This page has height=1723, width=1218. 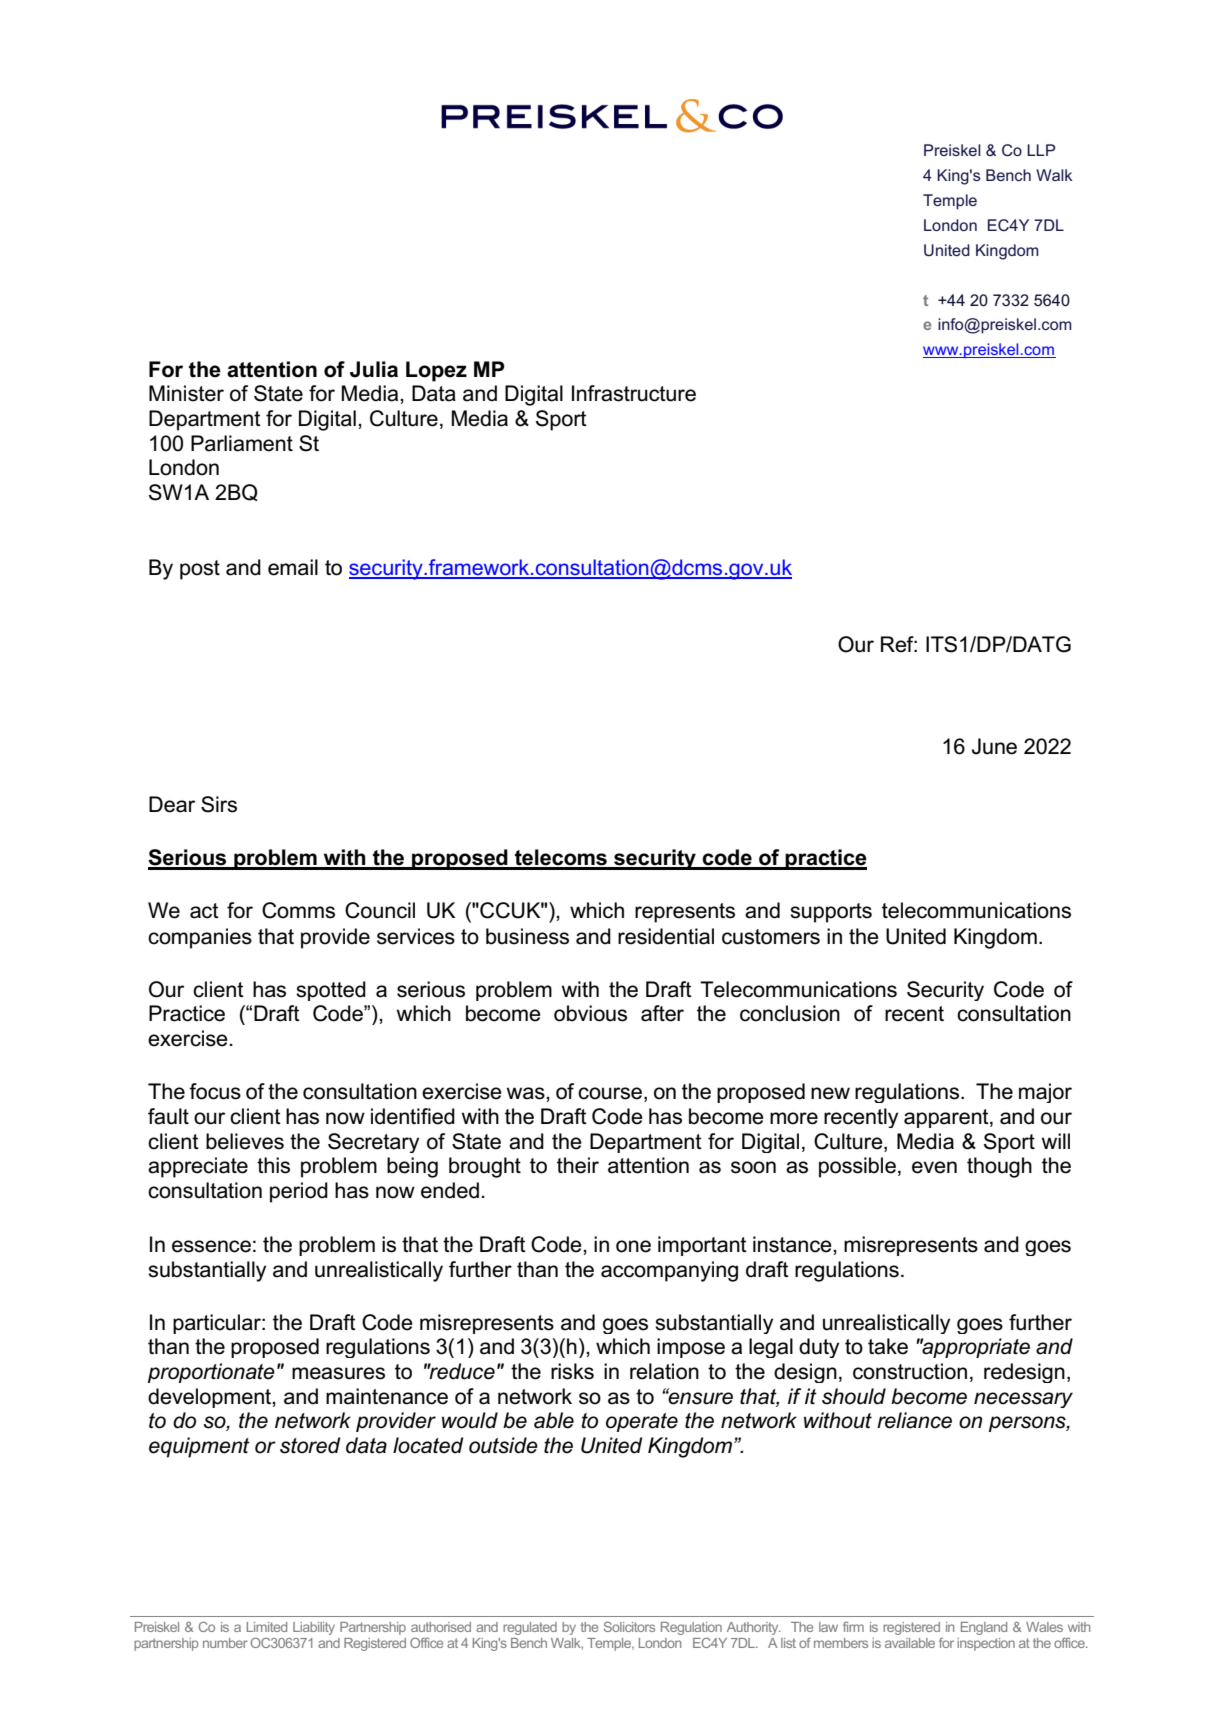 I want to click on England, so click(x=984, y=1628).
